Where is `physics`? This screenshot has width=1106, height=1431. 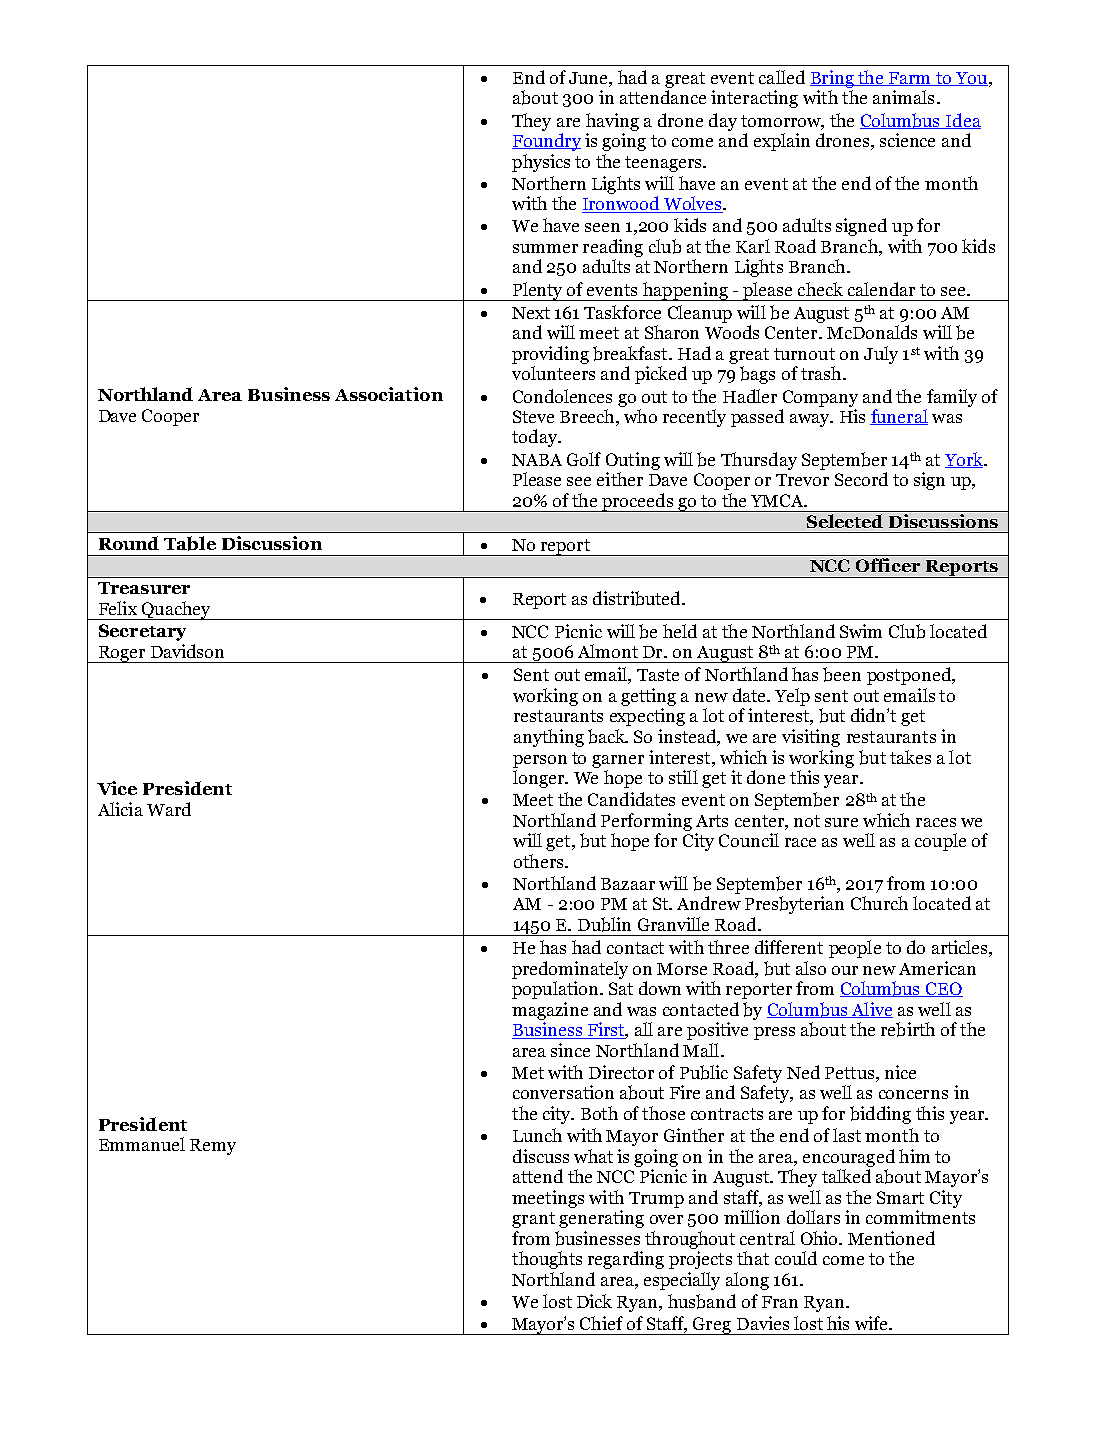
physics is located at coordinates (541, 163).
